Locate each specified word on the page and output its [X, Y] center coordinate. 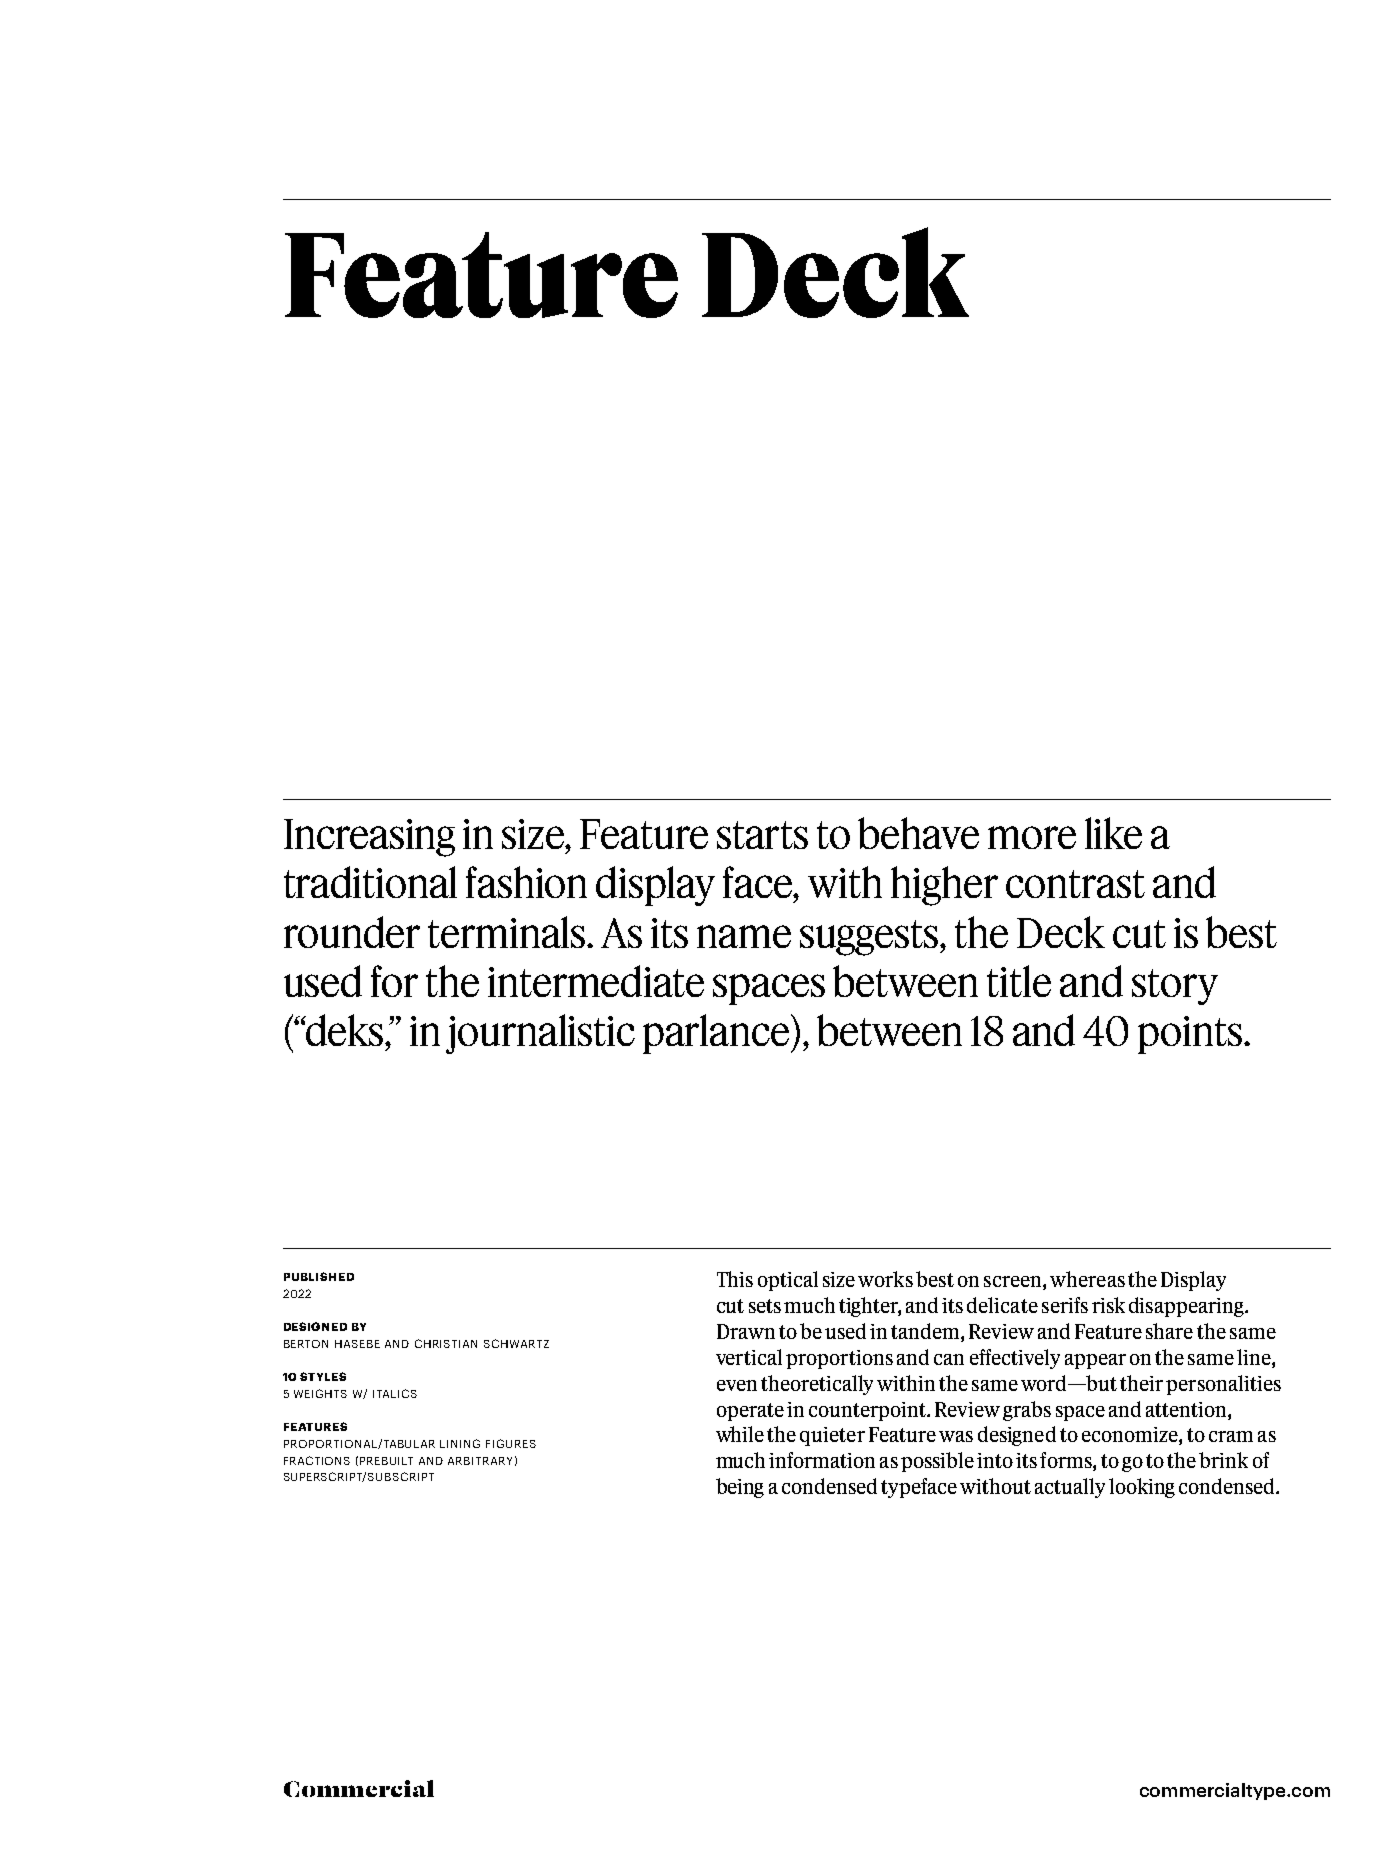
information [822, 1460]
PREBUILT [386, 1461]
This [735, 1279]
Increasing [369, 838]
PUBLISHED [319, 1276]
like [1113, 833]
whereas [1087, 1279]
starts [762, 835]
